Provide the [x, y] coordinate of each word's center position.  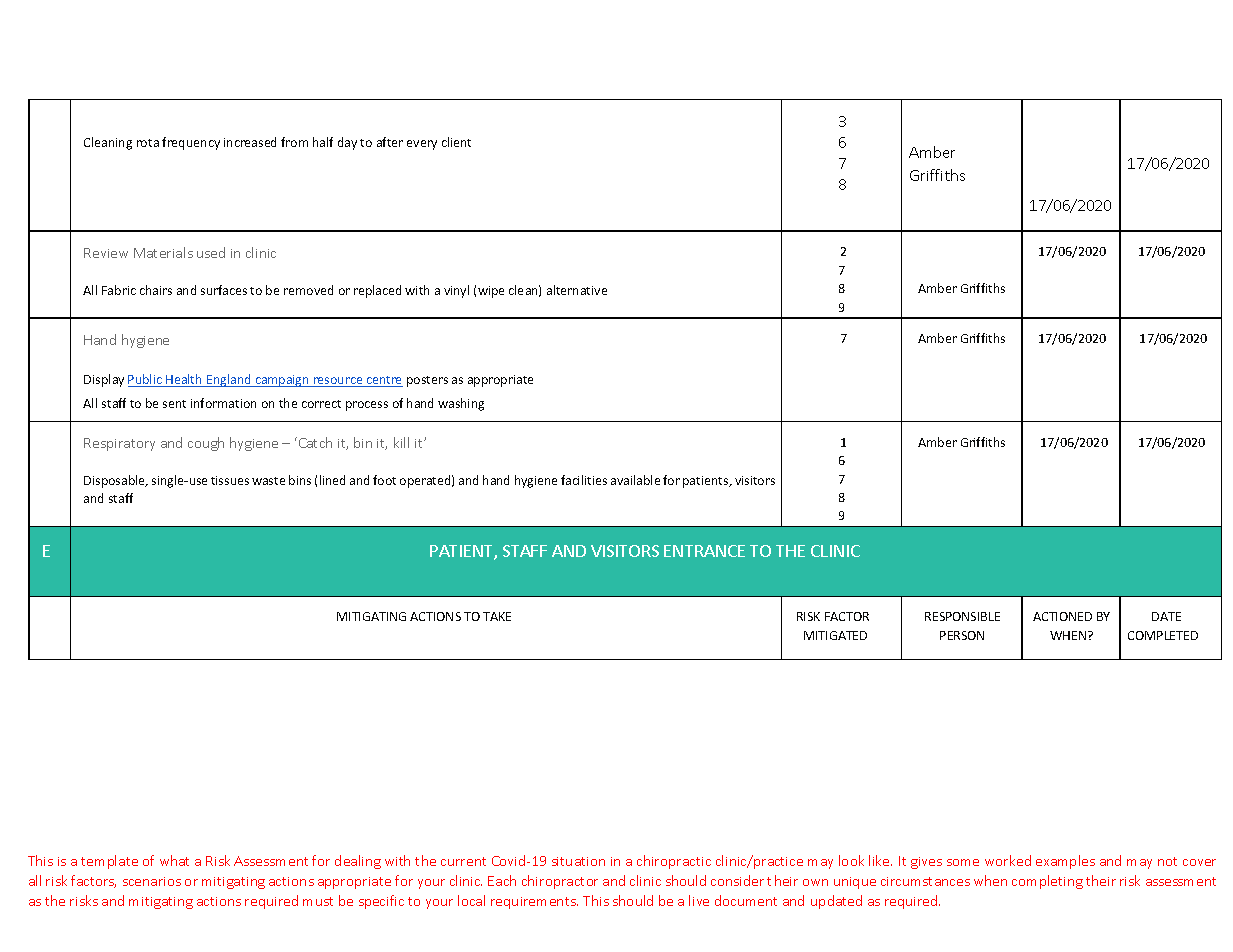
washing [461, 404]
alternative [577, 290]
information [223, 403]
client [456, 142]
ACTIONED [1062, 616]
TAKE [497, 616]
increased [250, 142]
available [635, 480]
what [174, 860]
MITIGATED [835, 635]
